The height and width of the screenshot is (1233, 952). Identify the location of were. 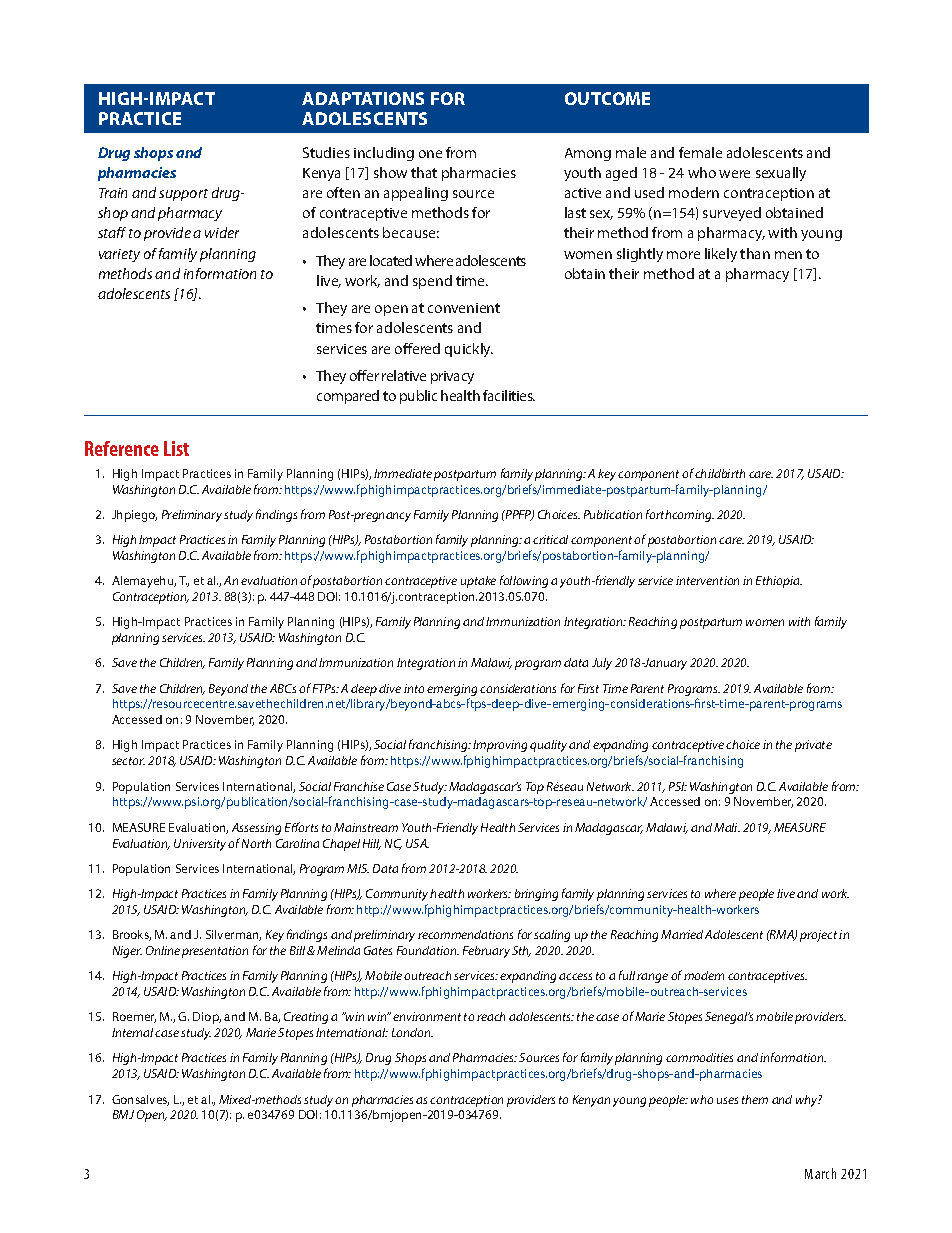
(734, 174).
